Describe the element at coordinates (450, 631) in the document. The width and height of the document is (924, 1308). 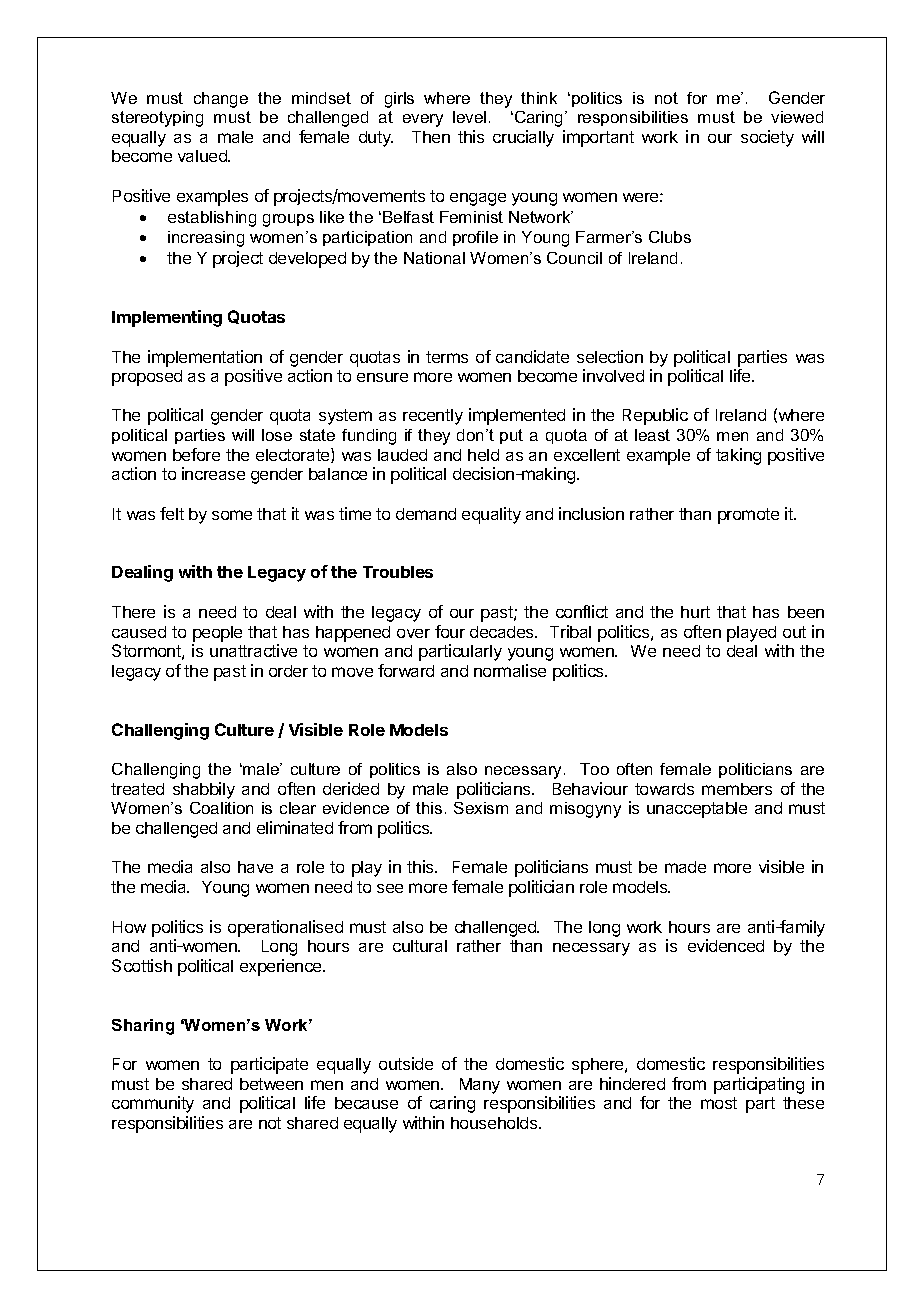
I see `four` at that location.
